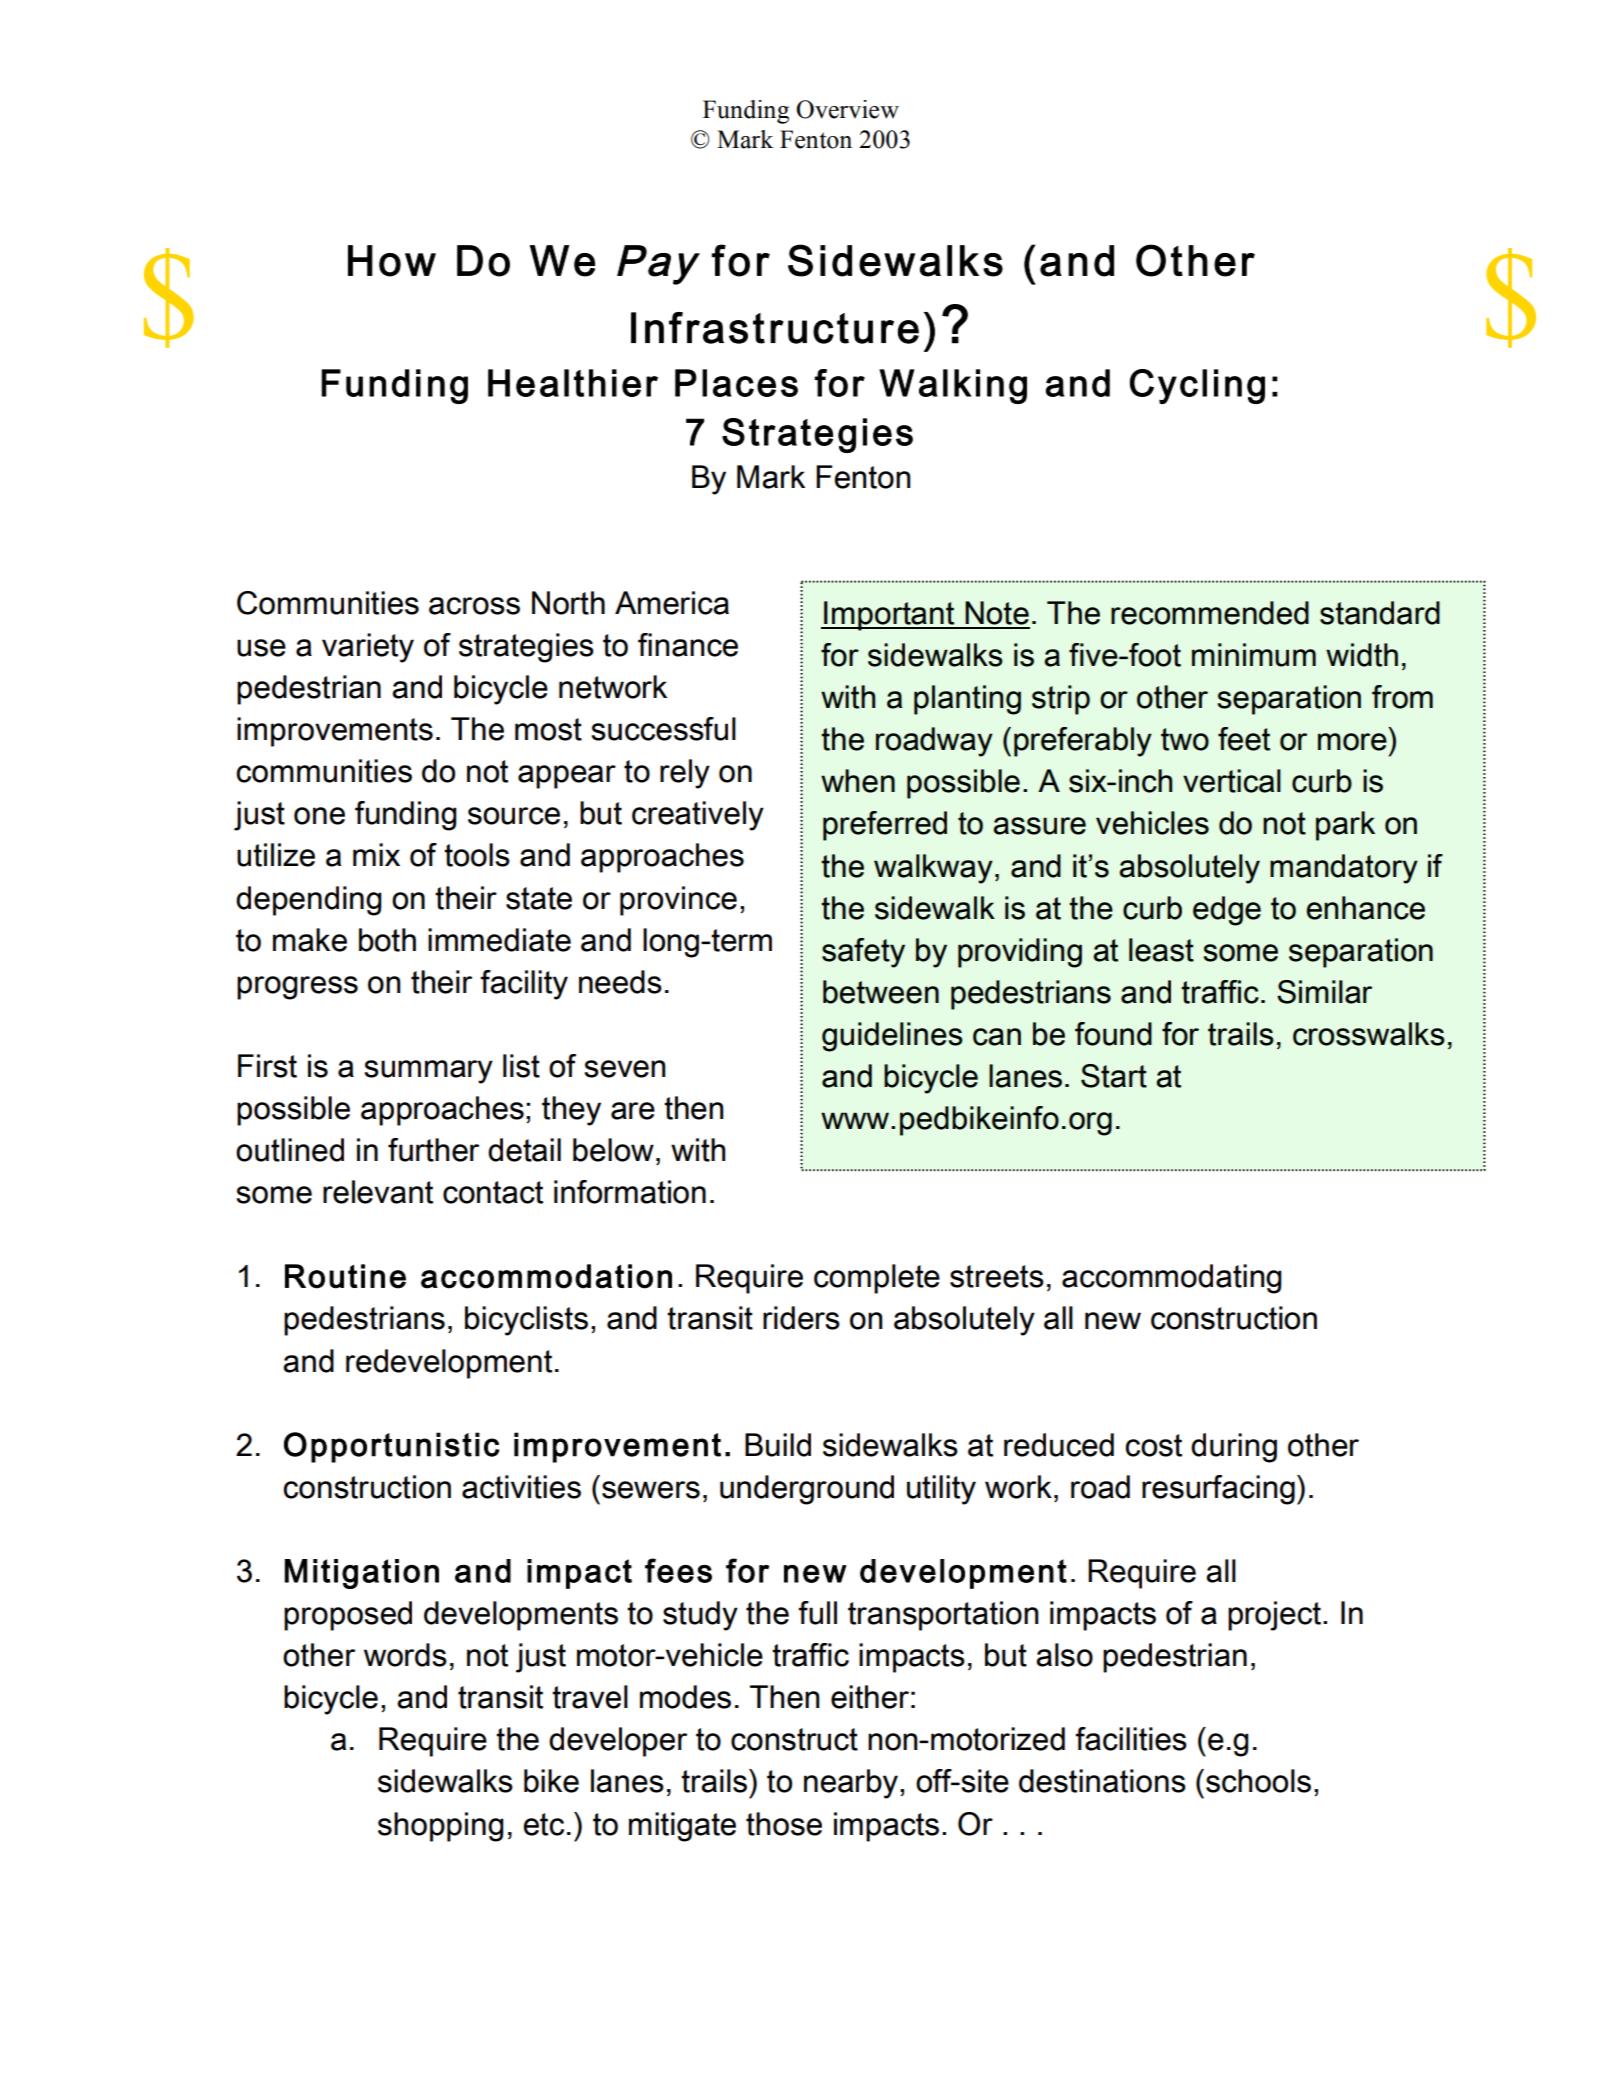 Image resolution: width=1602 pixels, height=2073 pixels. Describe the element at coordinates (1324, 992) in the image. I see `Similar` at that location.
